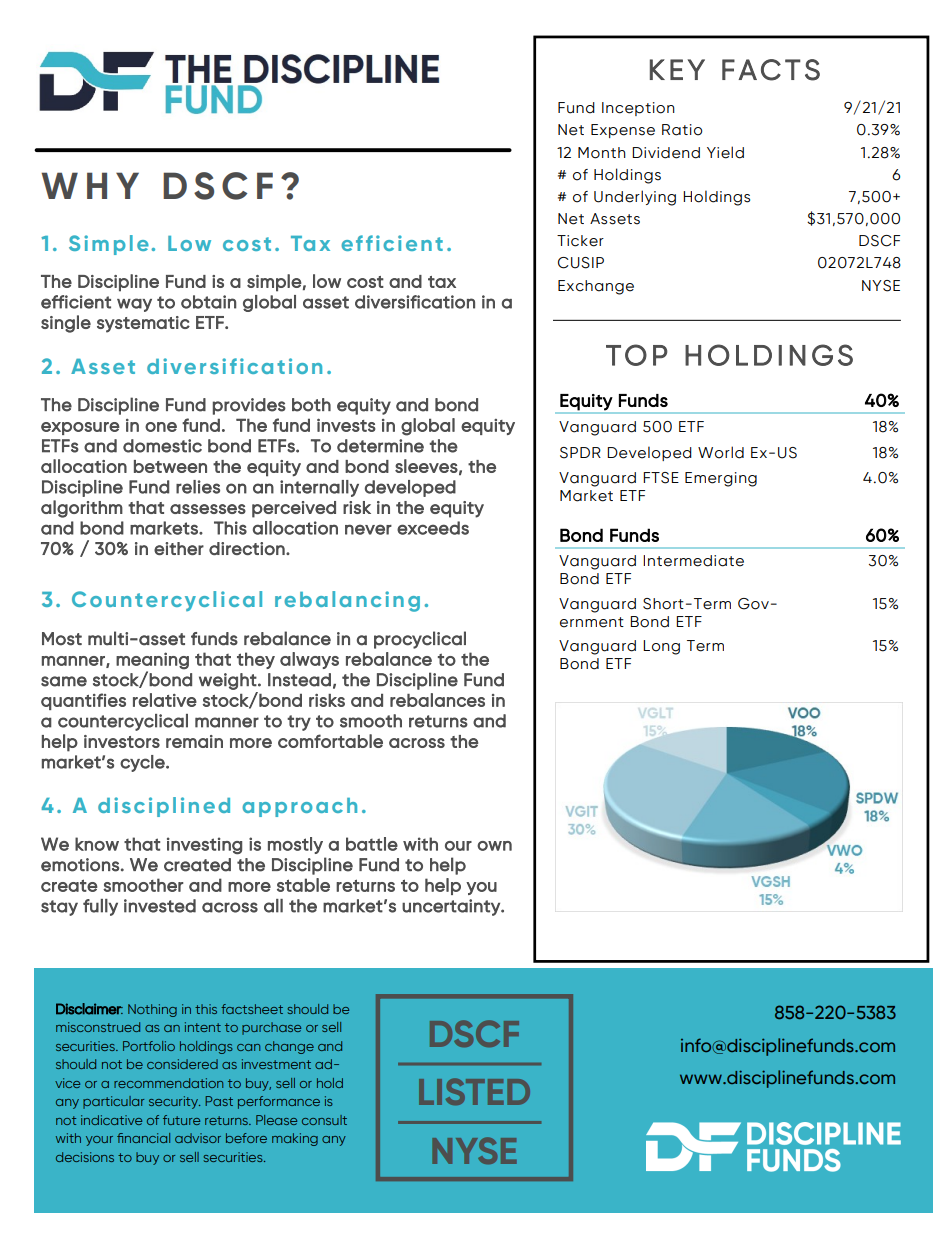 The width and height of the screenshot is (952, 1233). Describe the element at coordinates (324, 1120) in the screenshot. I see `consult` at that location.
